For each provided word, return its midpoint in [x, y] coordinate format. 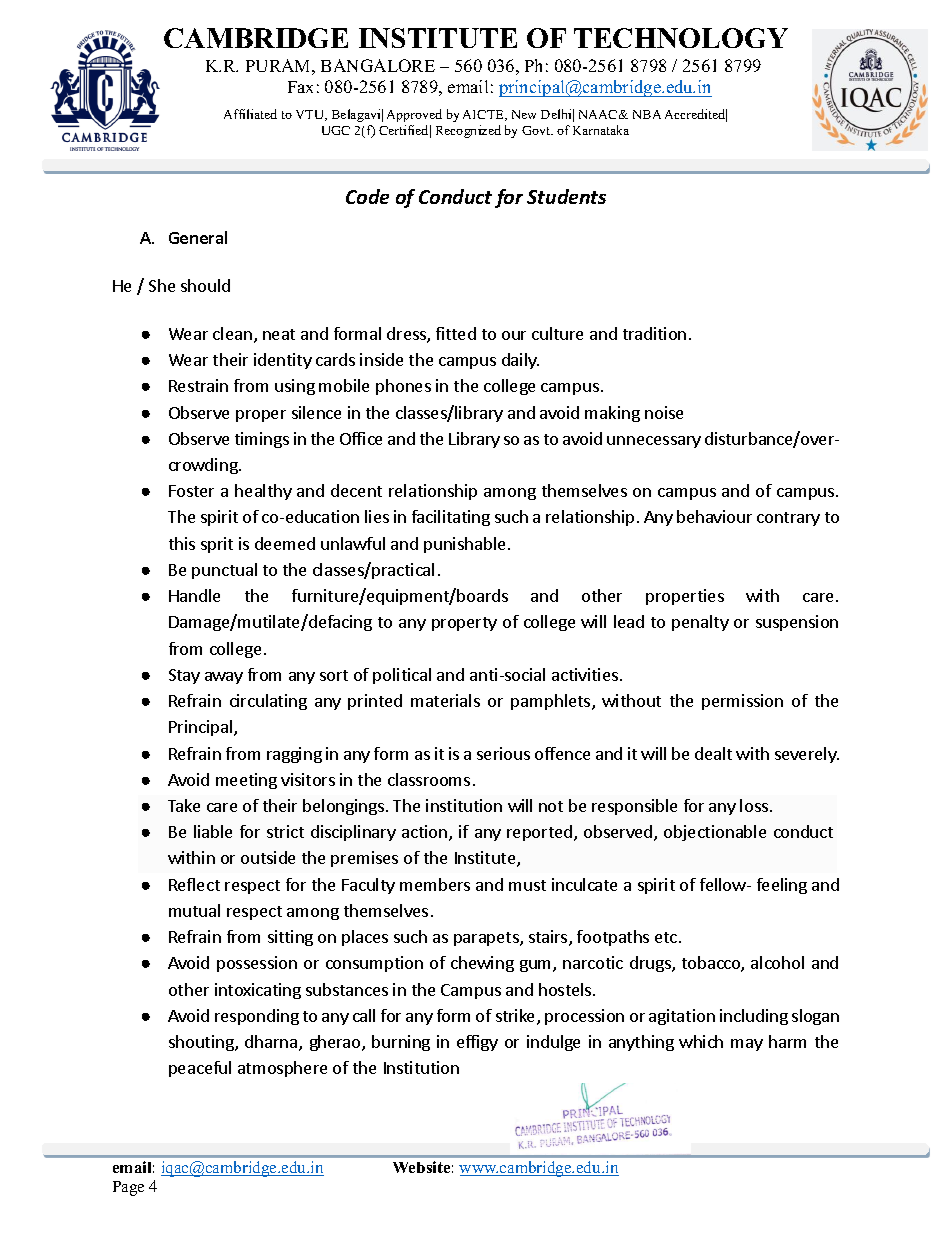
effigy [477, 1043]
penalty [700, 623]
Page [128, 1188]
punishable [464, 545]
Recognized [468, 131]
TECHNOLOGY [681, 38]
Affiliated [250, 114]
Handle [194, 595]
